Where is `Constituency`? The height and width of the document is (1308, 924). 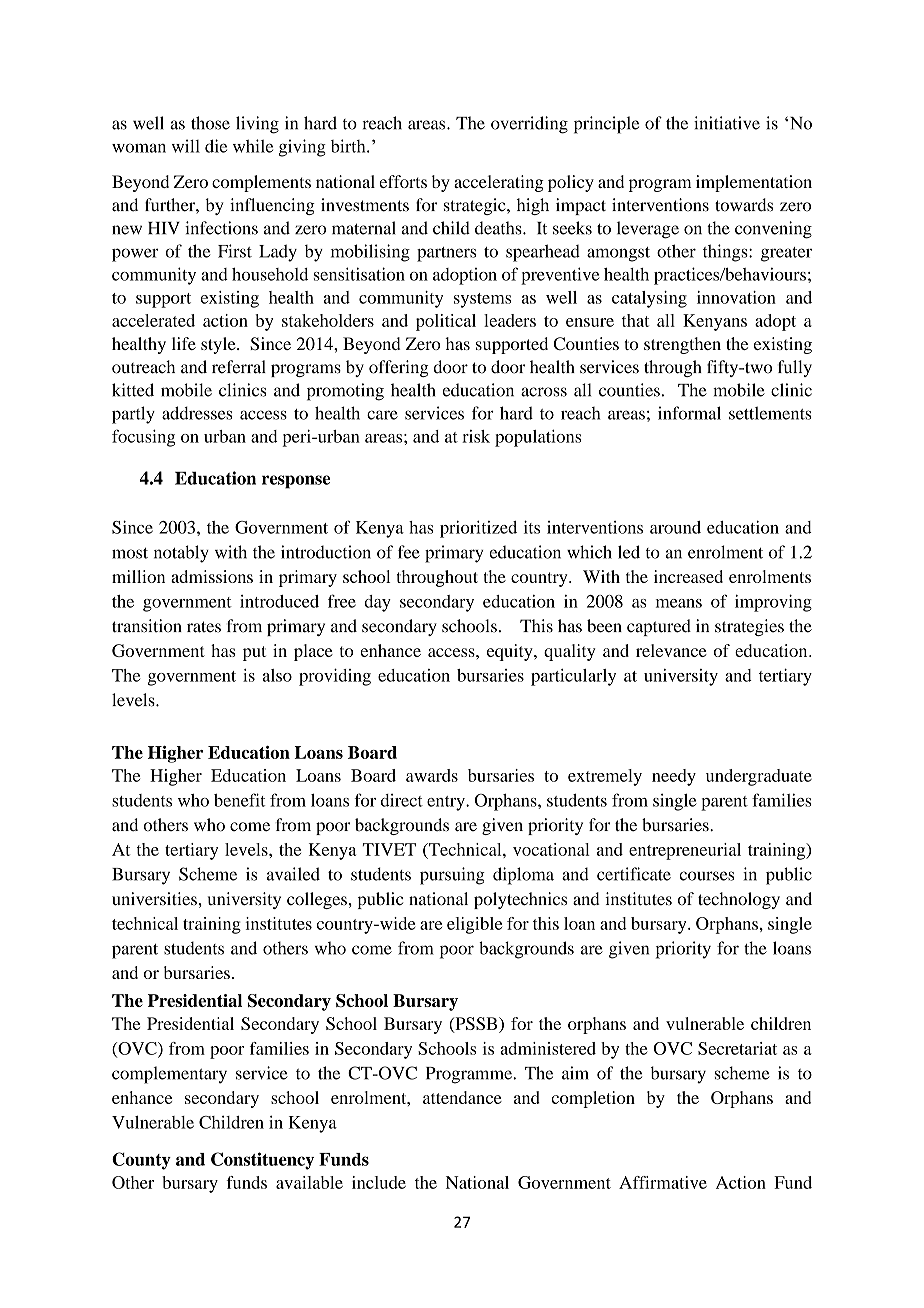
Constituency is located at coordinates (262, 1161).
